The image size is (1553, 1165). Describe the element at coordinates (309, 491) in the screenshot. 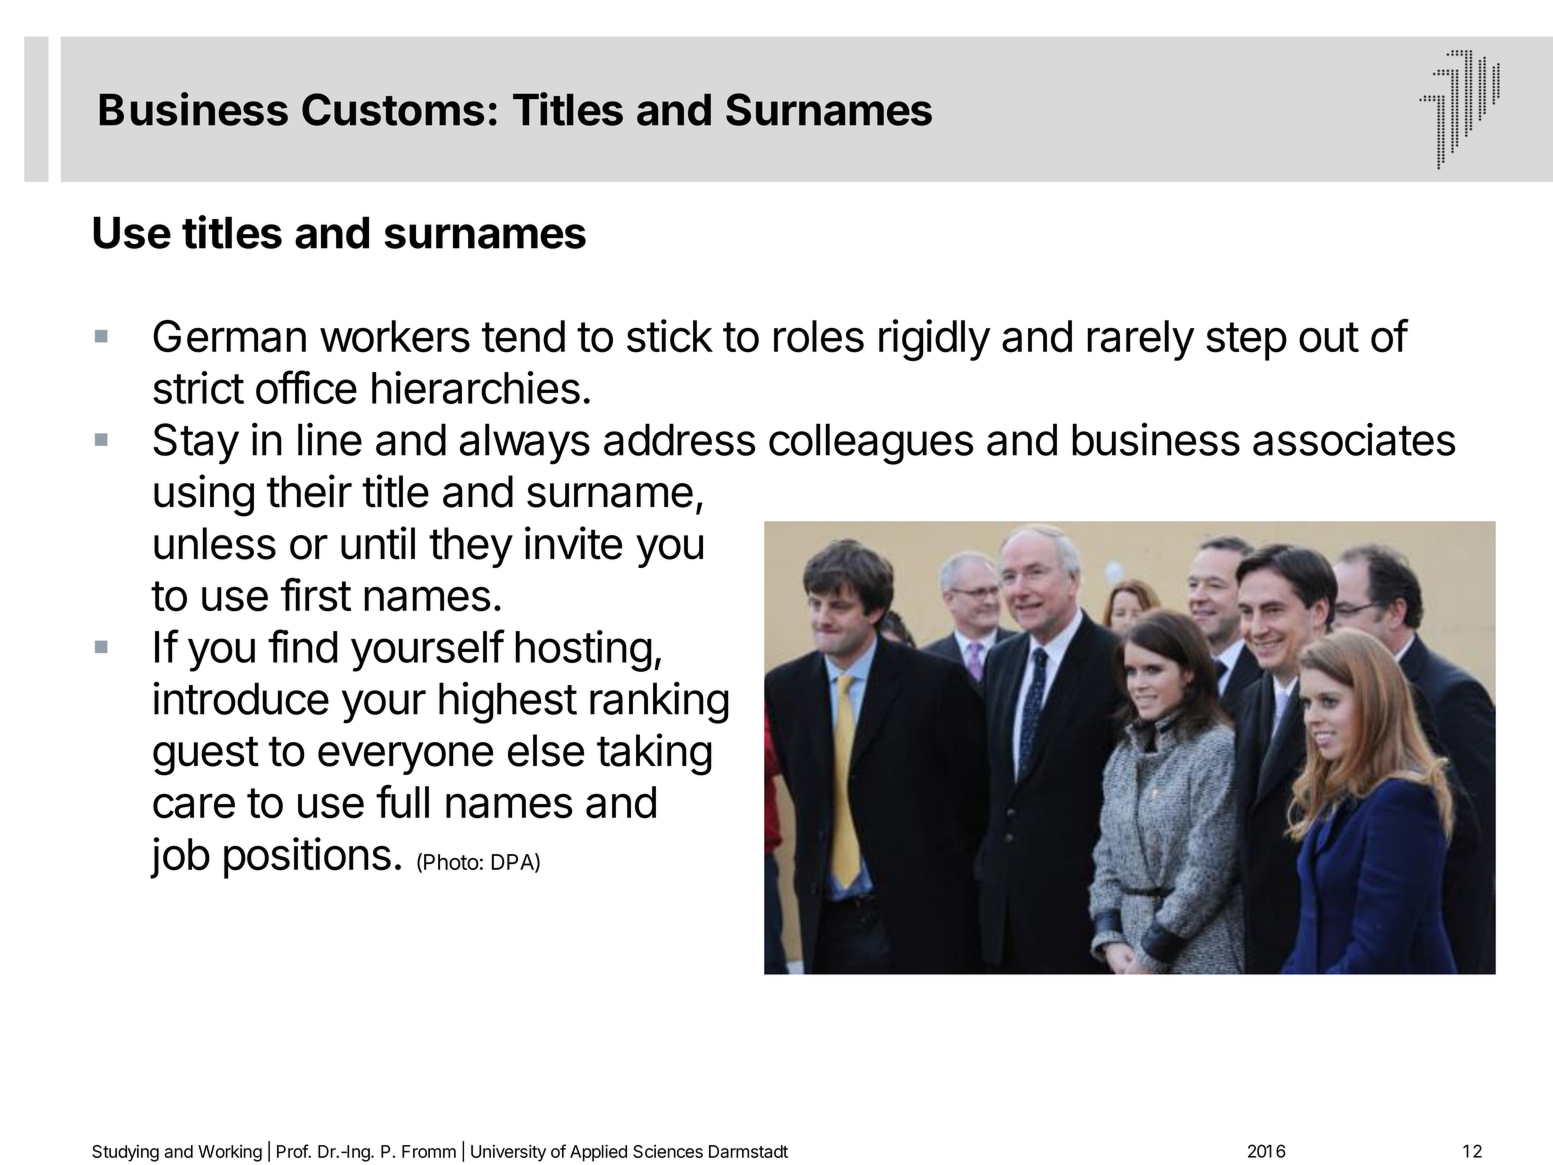

I see `their` at that location.
